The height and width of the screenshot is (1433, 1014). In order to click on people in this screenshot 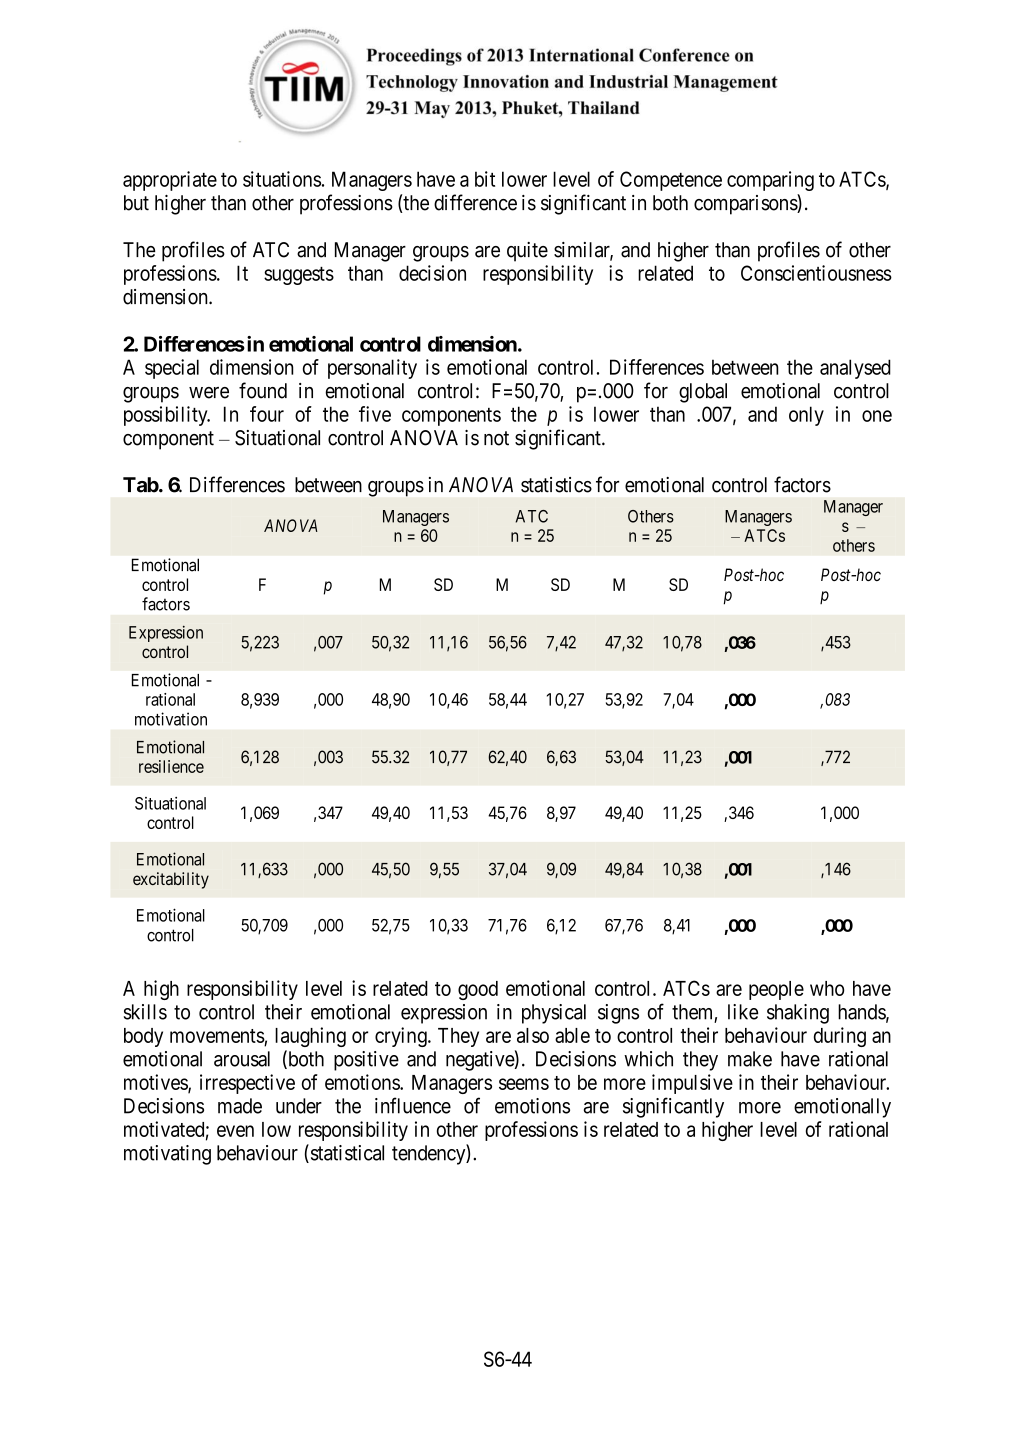, I will do `click(776, 990)`.
